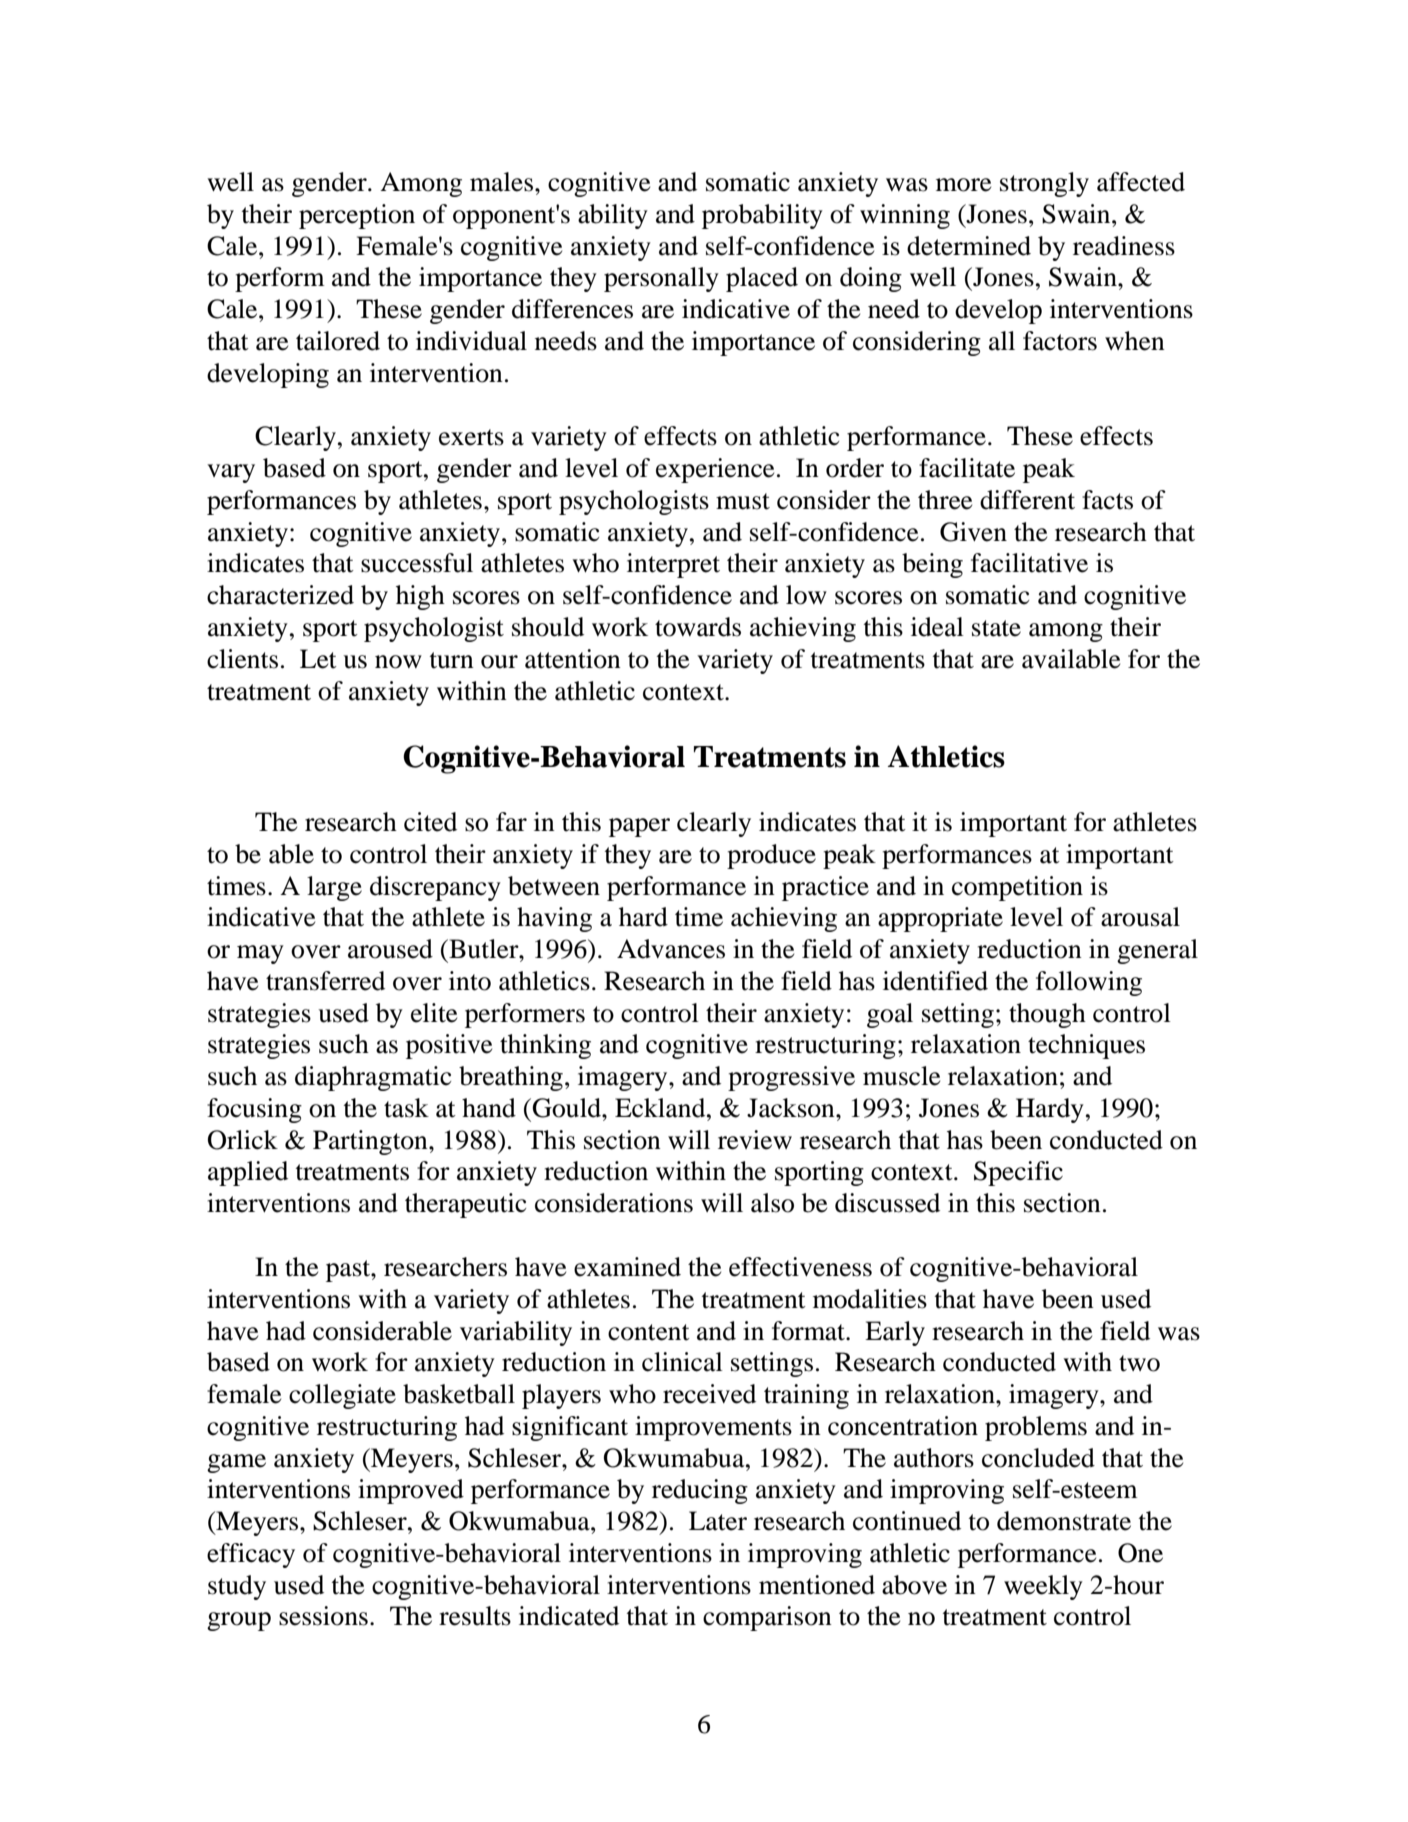 This screenshot has height=1822, width=1408. Describe the element at coordinates (627, 1267) in the screenshot. I see `examined` at that location.
